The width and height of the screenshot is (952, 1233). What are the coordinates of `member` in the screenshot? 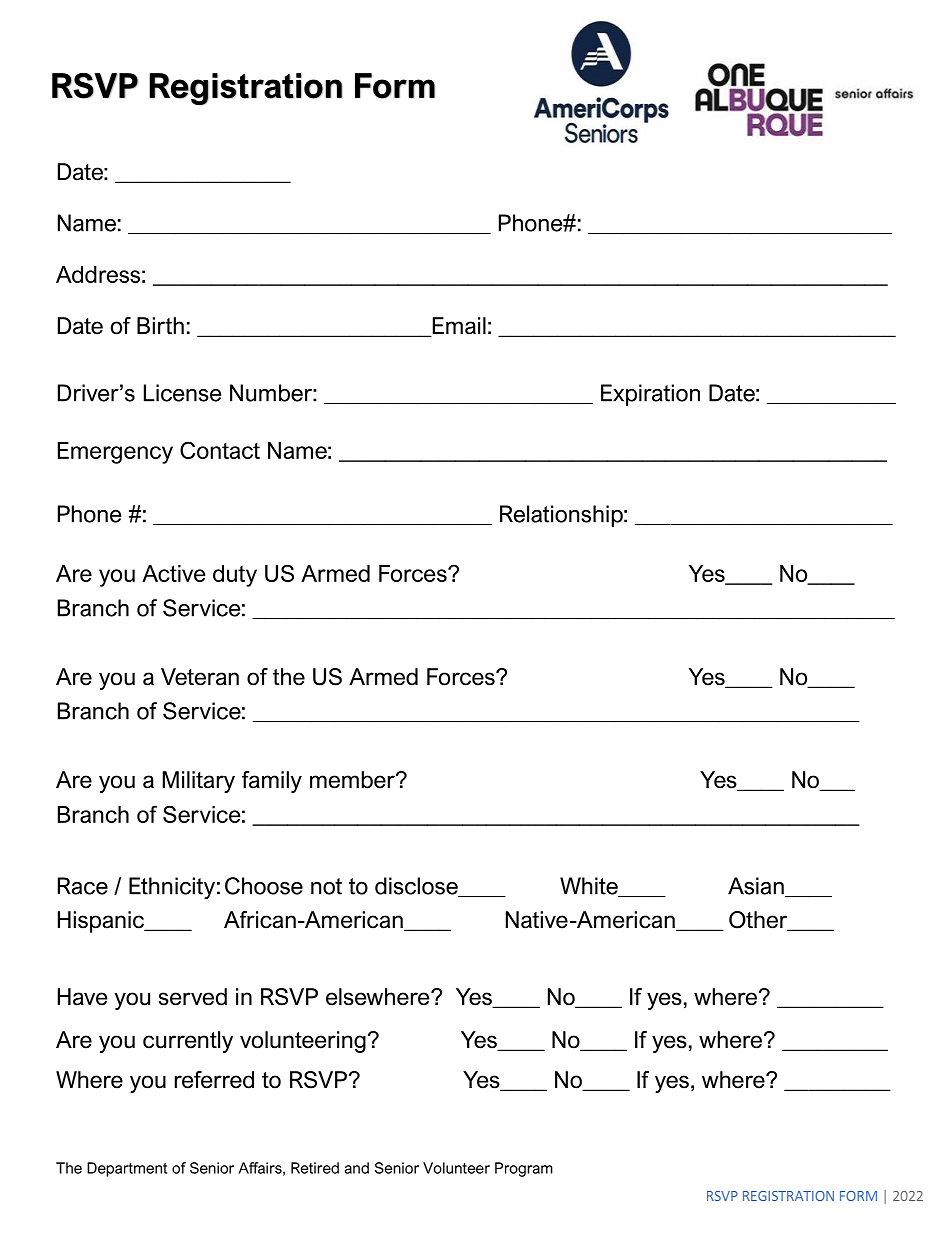 It's located at (353, 780).
